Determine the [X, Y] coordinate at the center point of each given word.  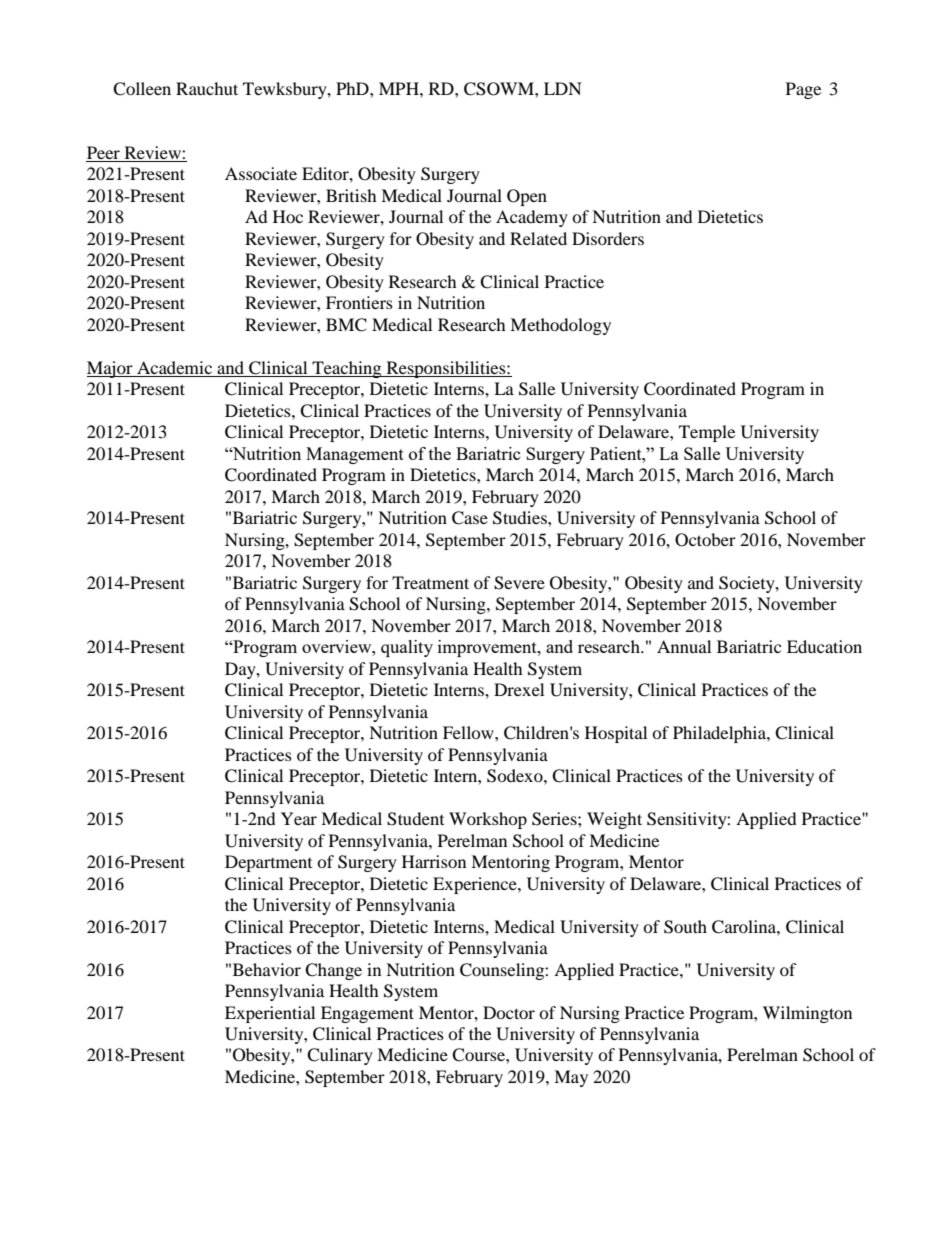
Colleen [142, 89]
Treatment [430, 582]
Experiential [270, 1014]
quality [407, 648]
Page [803, 90]
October [705, 540]
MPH [400, 88]
